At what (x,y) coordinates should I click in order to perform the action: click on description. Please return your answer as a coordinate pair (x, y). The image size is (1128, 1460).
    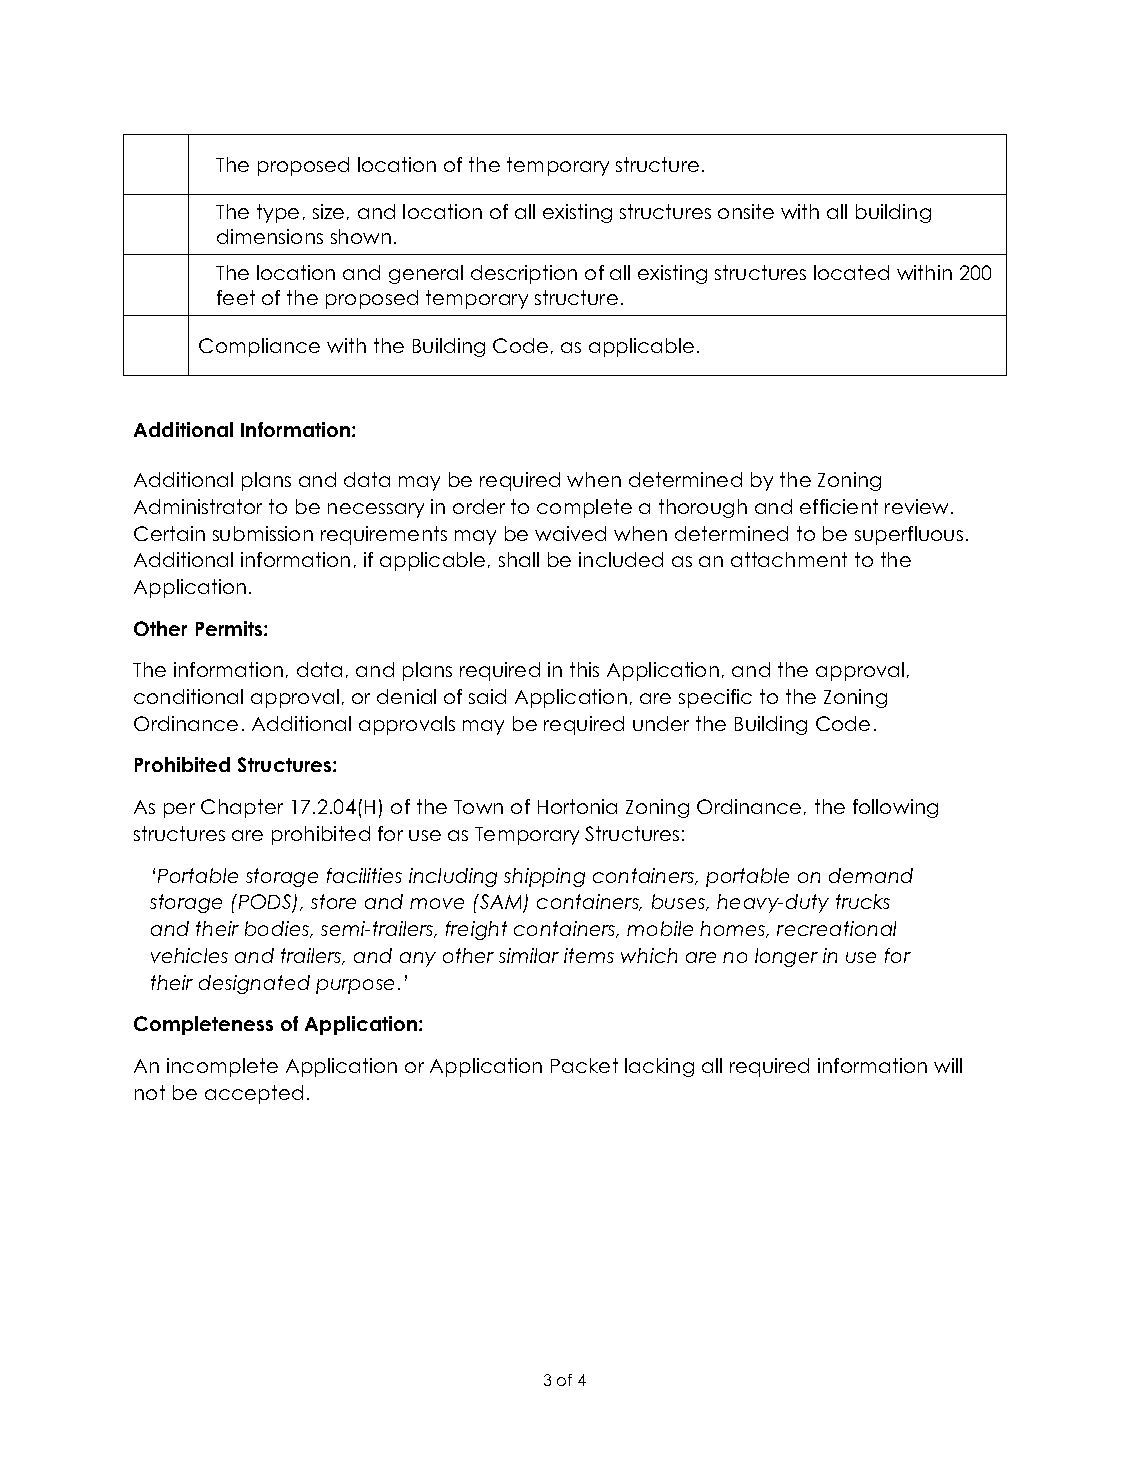
    Looking at the image, I should click on (524, 274).
